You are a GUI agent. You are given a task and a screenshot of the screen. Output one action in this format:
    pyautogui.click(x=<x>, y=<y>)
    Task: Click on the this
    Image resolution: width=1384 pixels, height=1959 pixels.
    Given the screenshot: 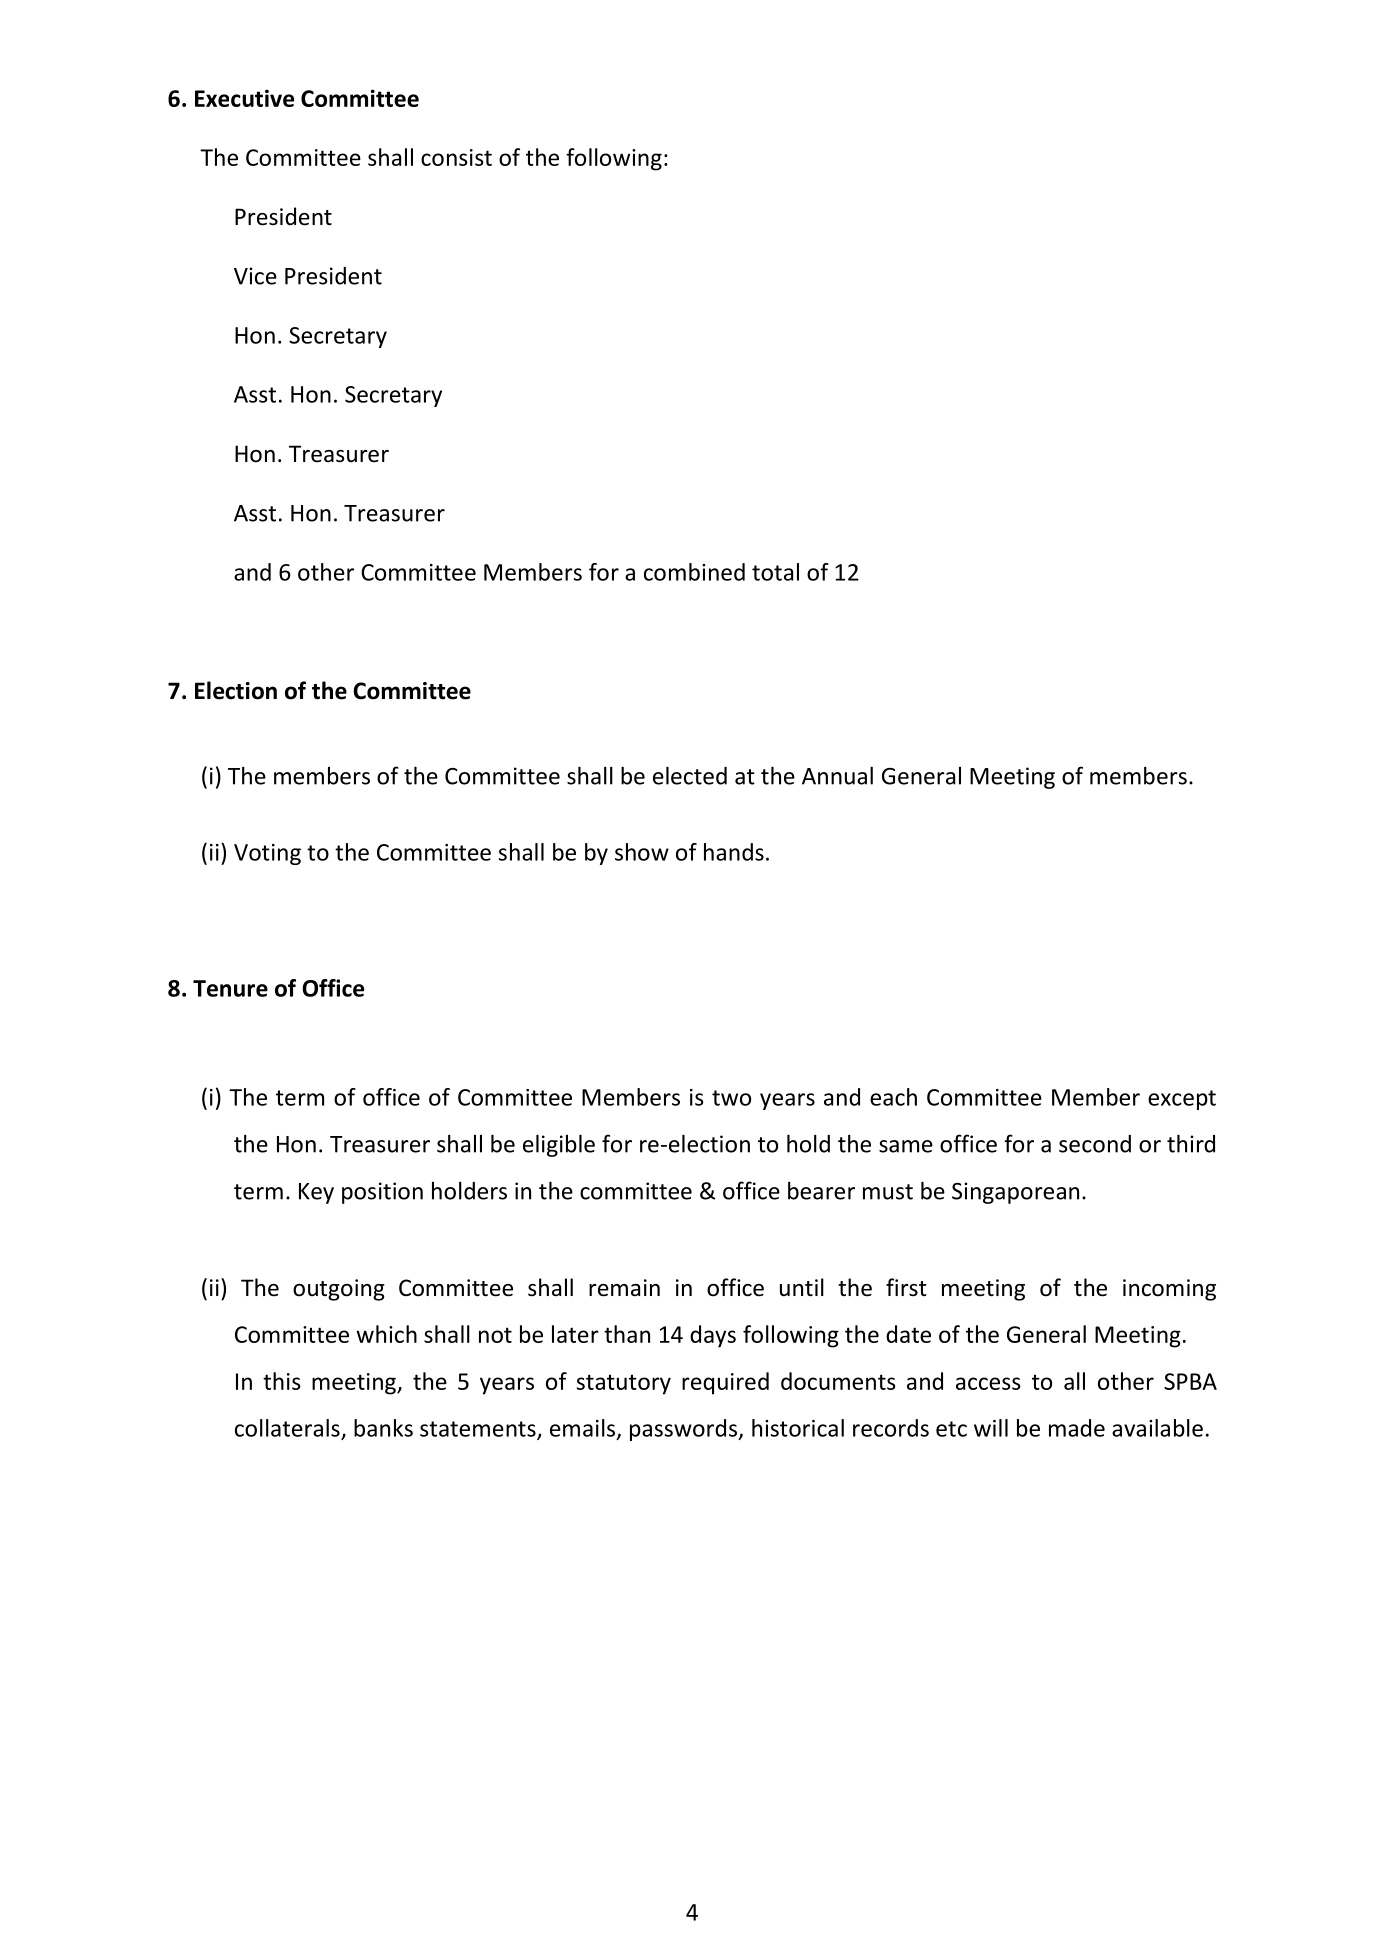 What is the action you would take?
    pyautogui.click(x=282, y=1381)
